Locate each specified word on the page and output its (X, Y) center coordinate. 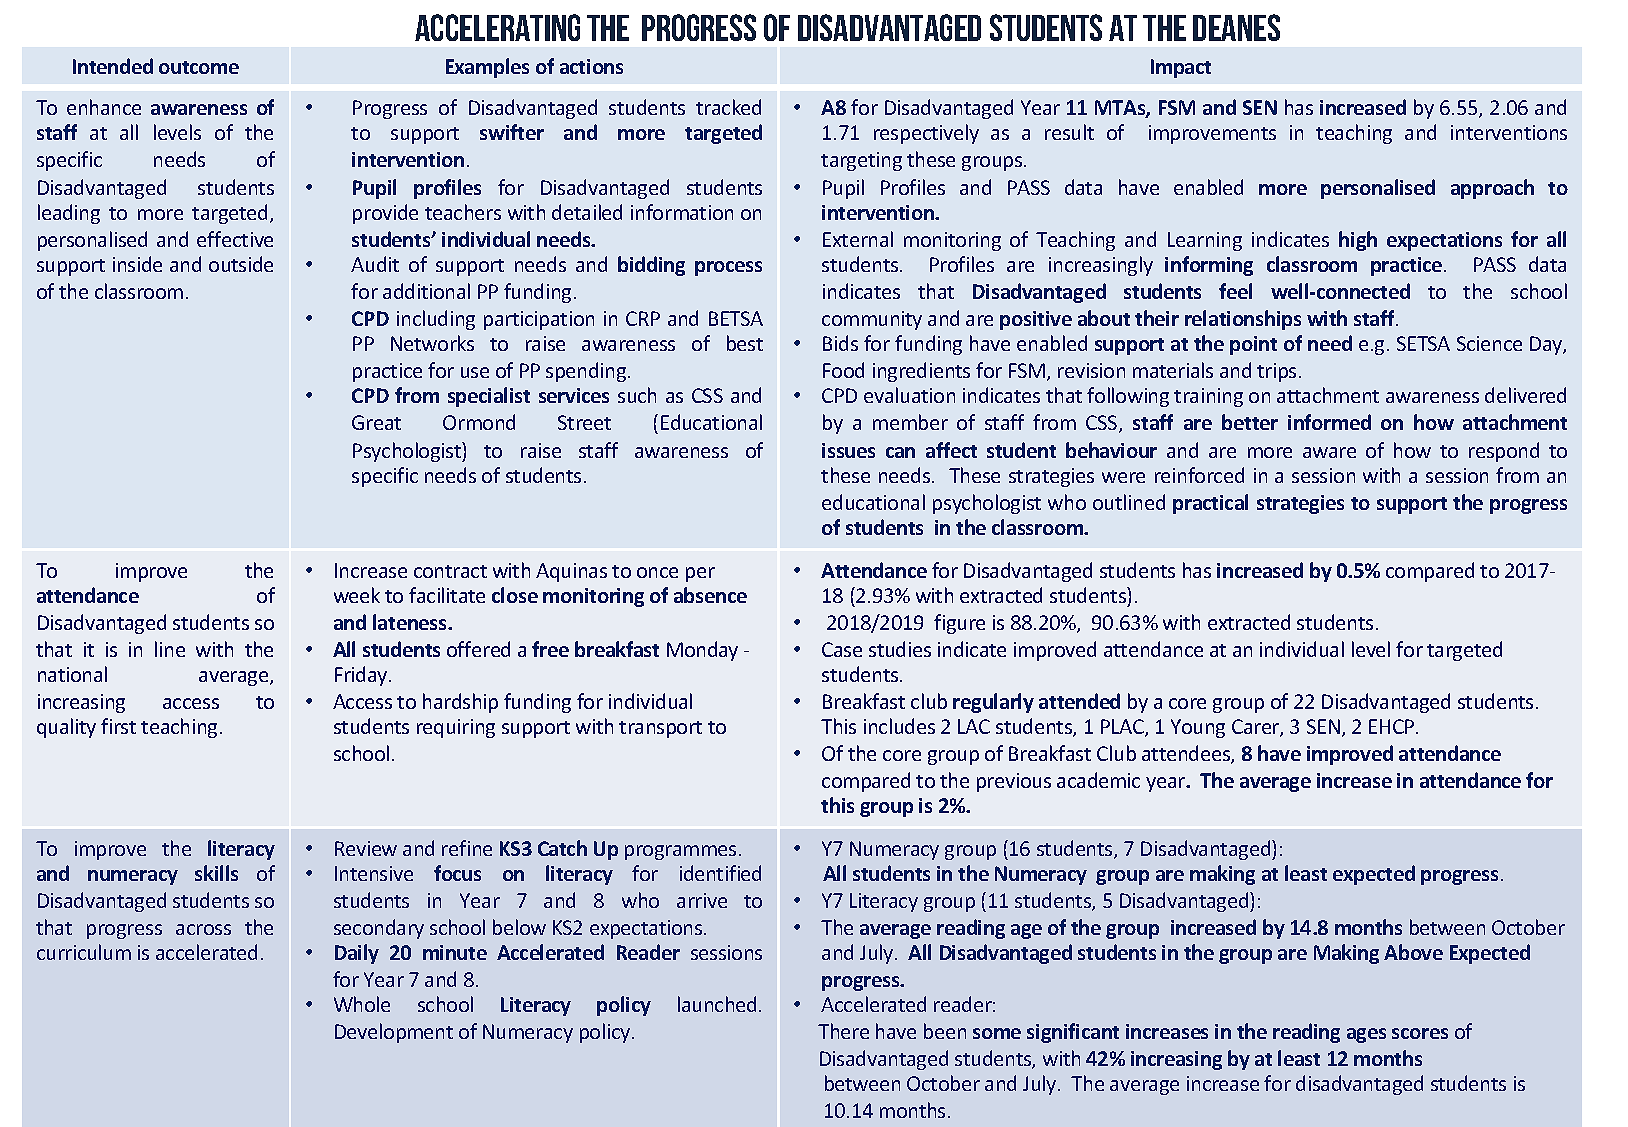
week (357, 595)
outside (241, 264)
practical (1210, 504)
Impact (1181, 68)
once (657, 572)
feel (1235, 291)
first (118, 726)
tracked (728, 107)
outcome (199, 67)
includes (899, 726)
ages (1366, 1035)
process (728, 268)
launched (717, 1004)
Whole (362, 1004)
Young (1198, 728)
